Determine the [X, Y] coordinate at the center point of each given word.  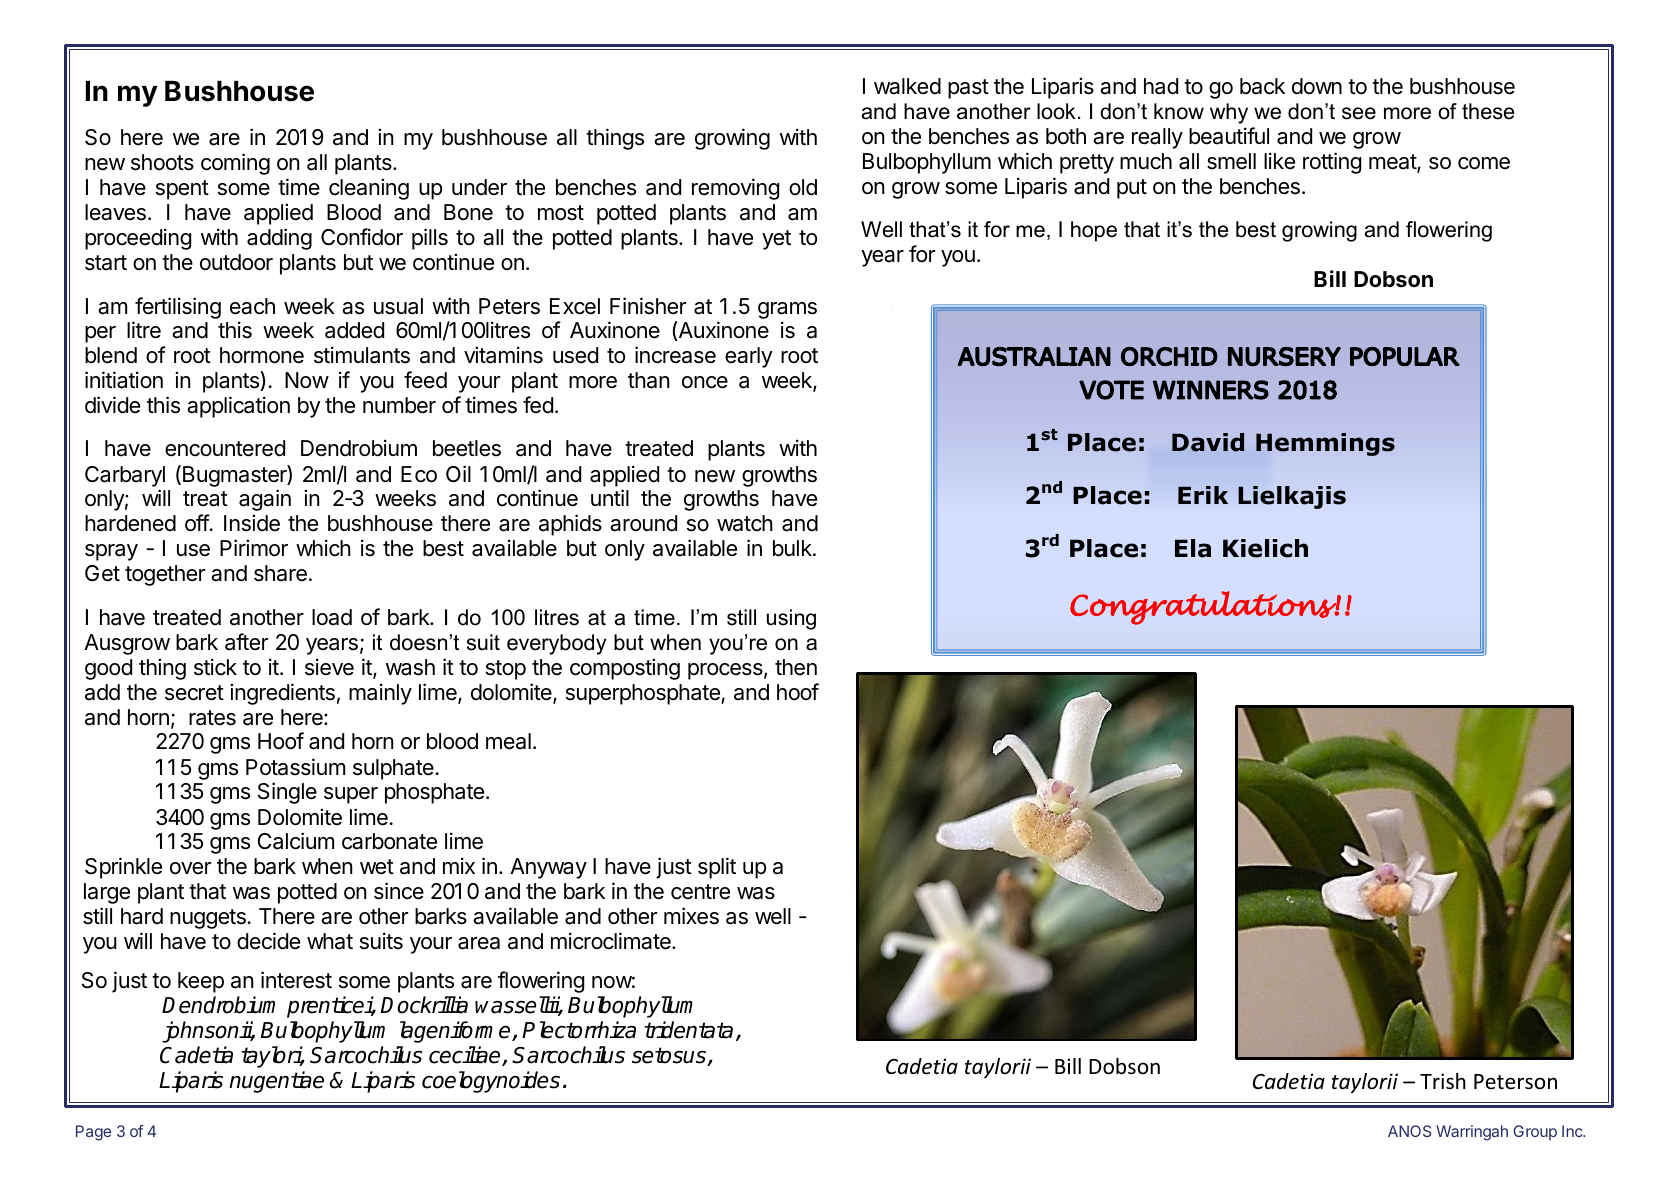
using [791, 619]
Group [1535, 1132]
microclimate [612, 941]
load [332, 617]
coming [235, 164]
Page [93, 1133]
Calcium [296, 841]
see [1359, 113]
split [717, 868]
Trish [1443, 1081]
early [749, 357]
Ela [1193, 548]
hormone [262, 355]
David [1208, 442]
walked [907, 86]
